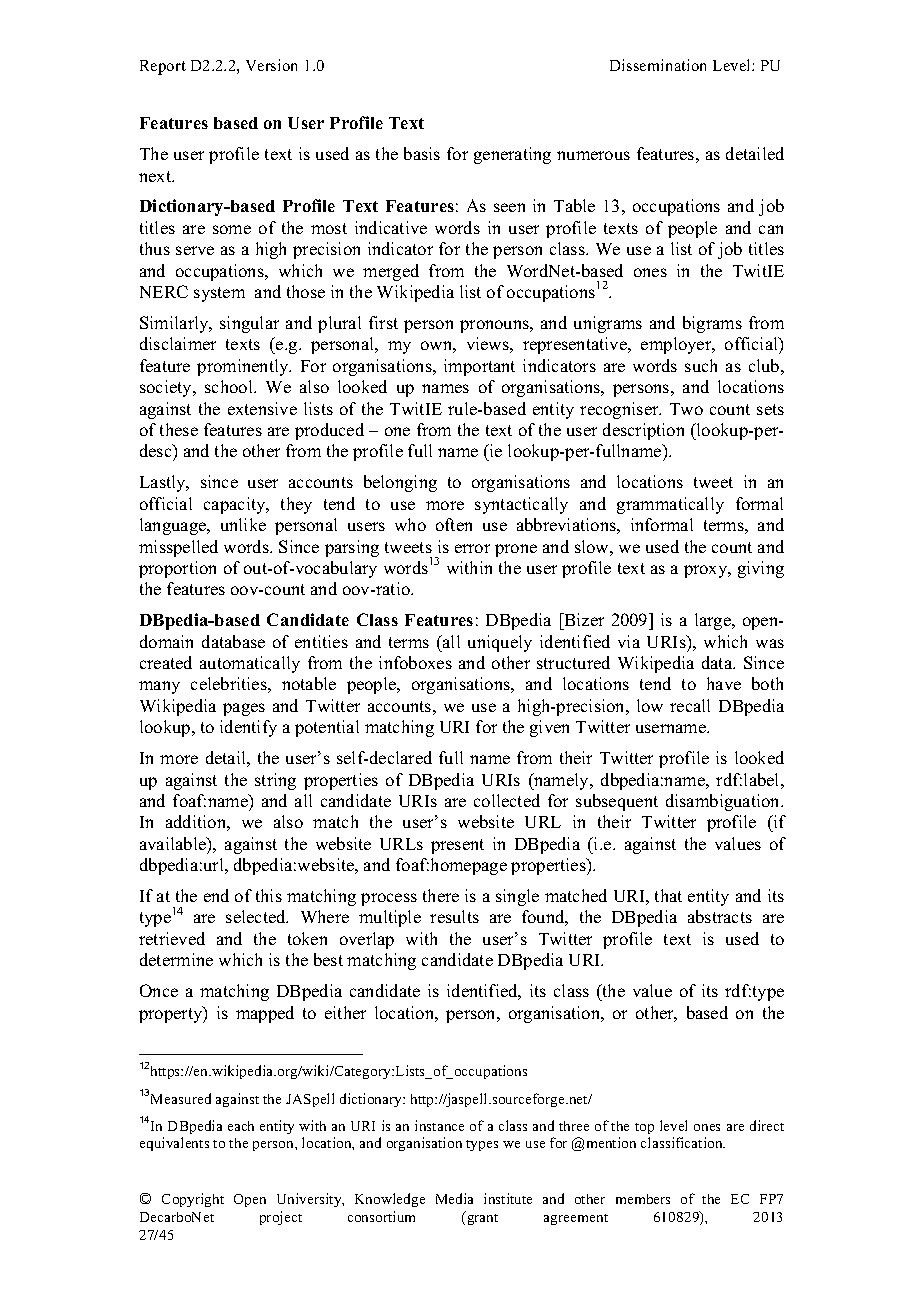 The width and height of the document is (924, 1308). I want to click on grammatically, so click(670, 505).
